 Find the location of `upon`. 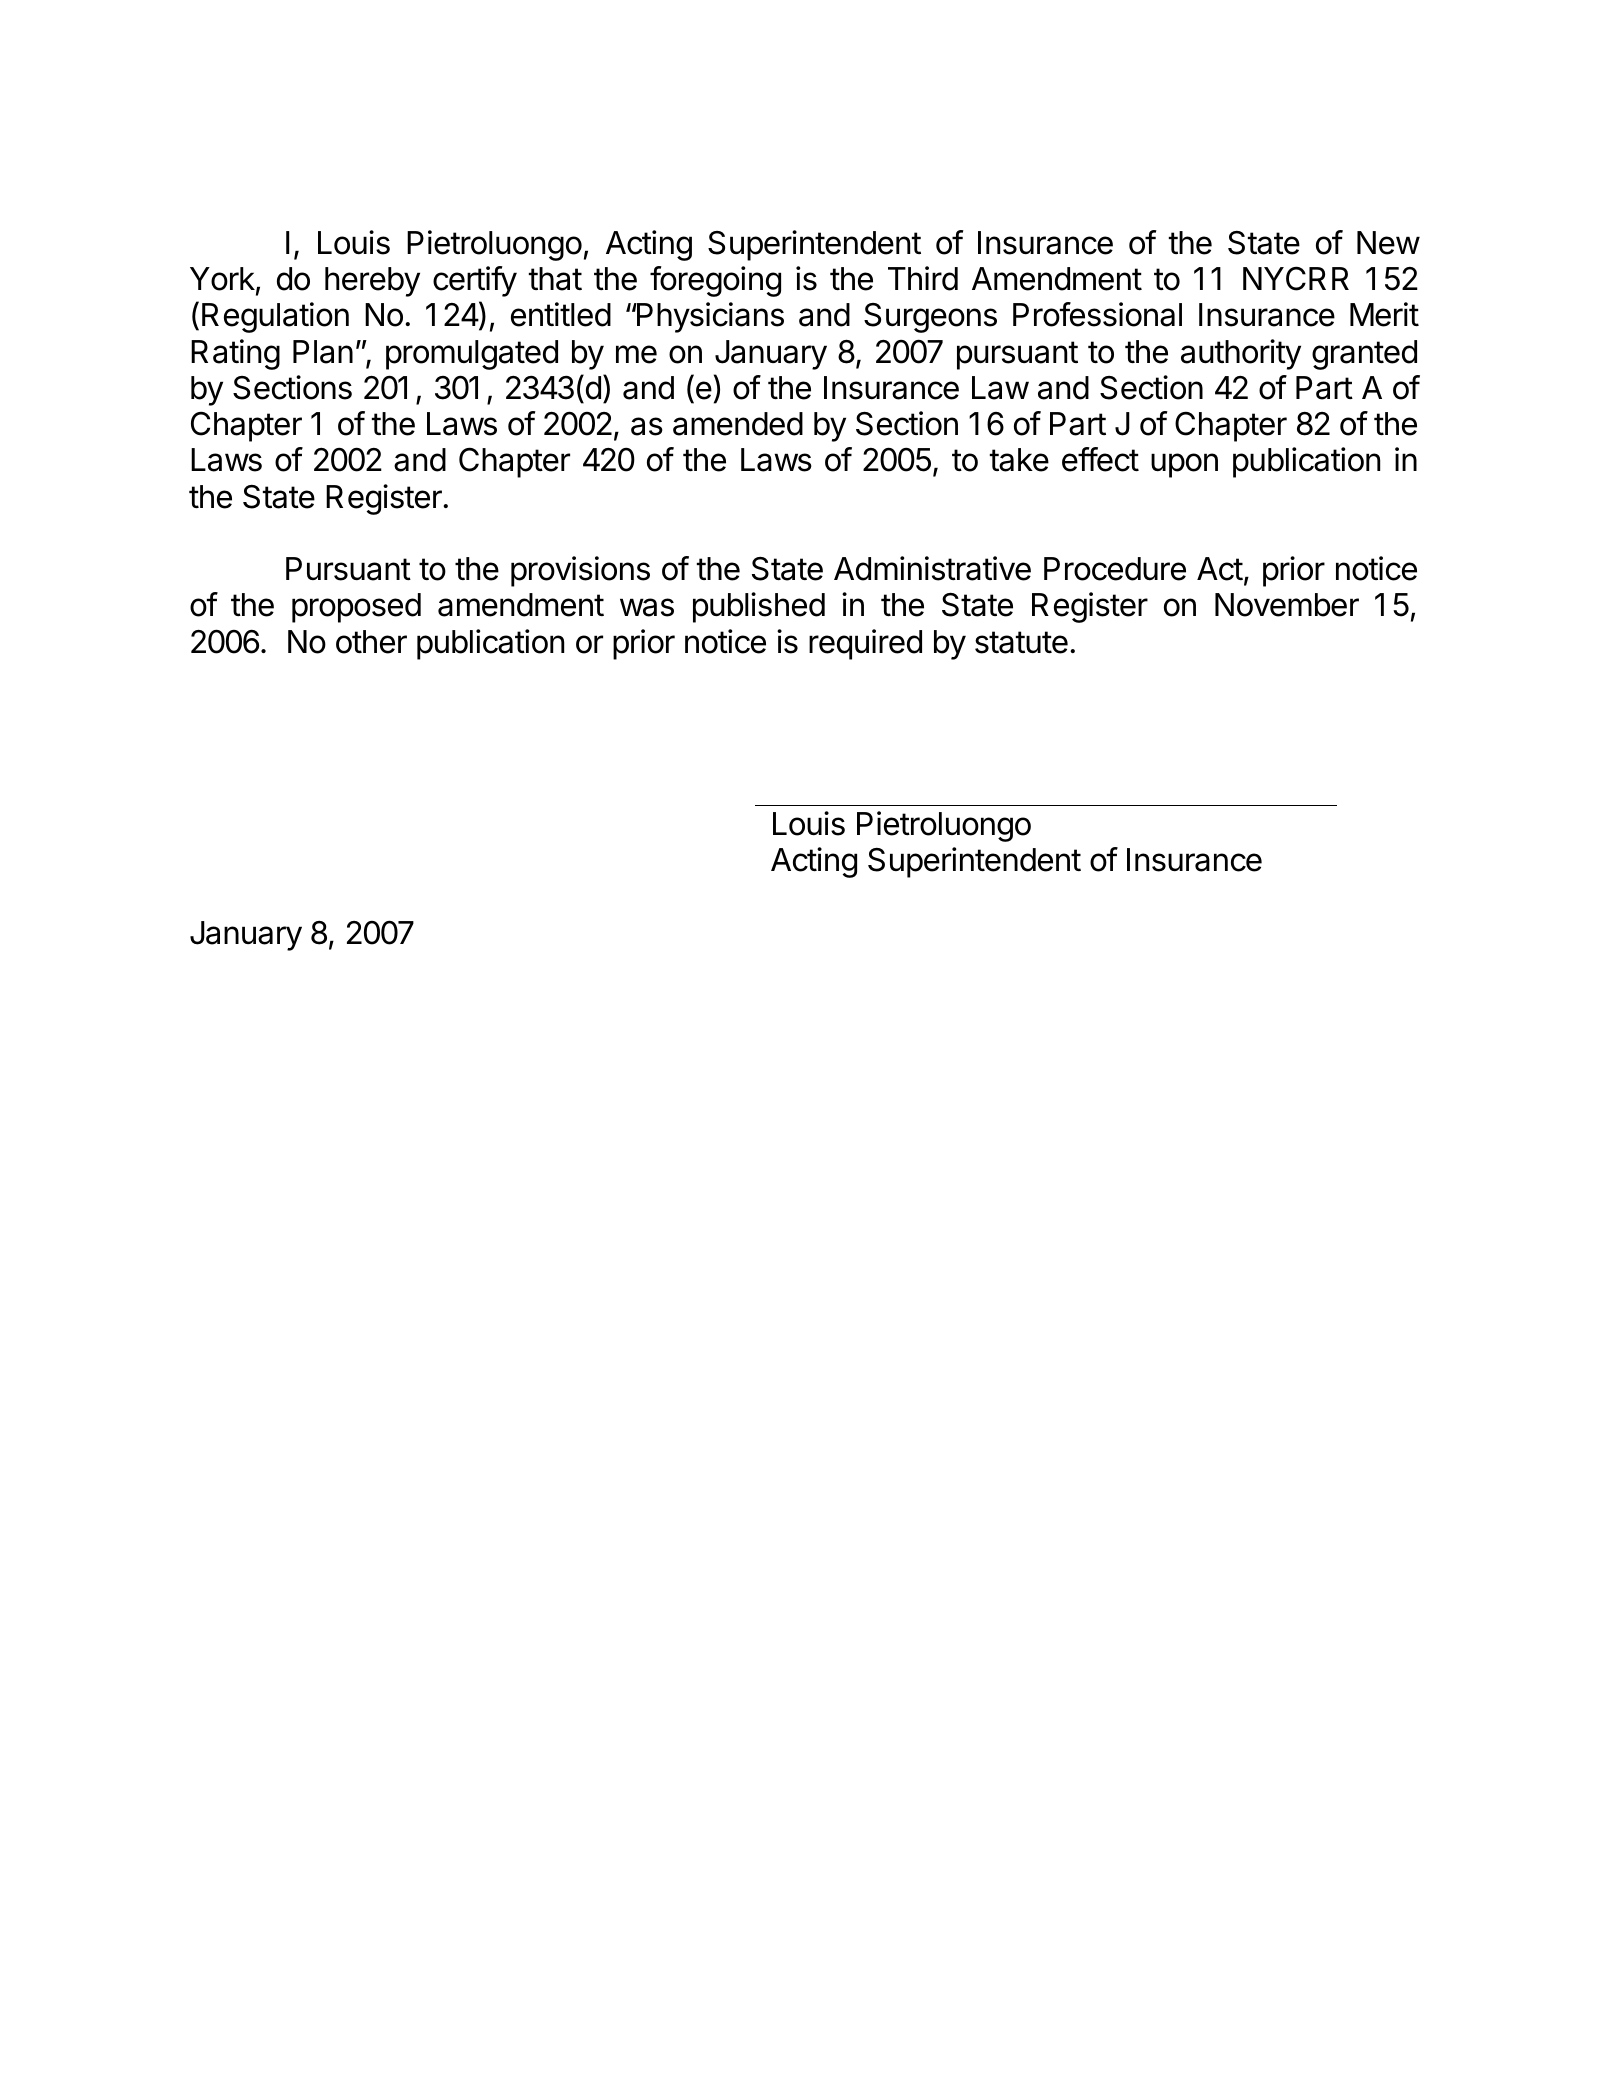

upon is located at coordinates (1184, 465).
